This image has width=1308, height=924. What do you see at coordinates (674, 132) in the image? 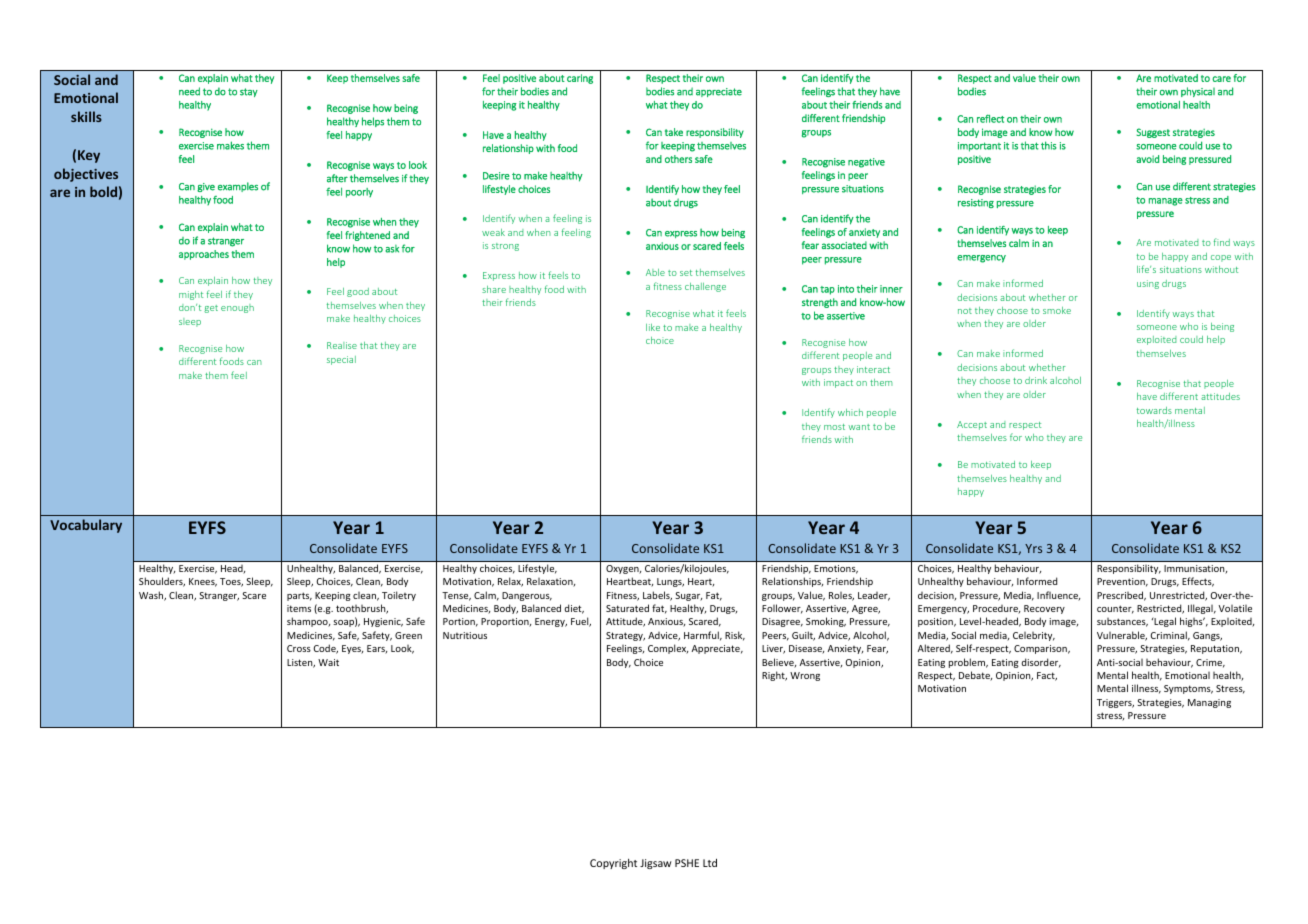
I see `take` at bounding box center [674, 132].
